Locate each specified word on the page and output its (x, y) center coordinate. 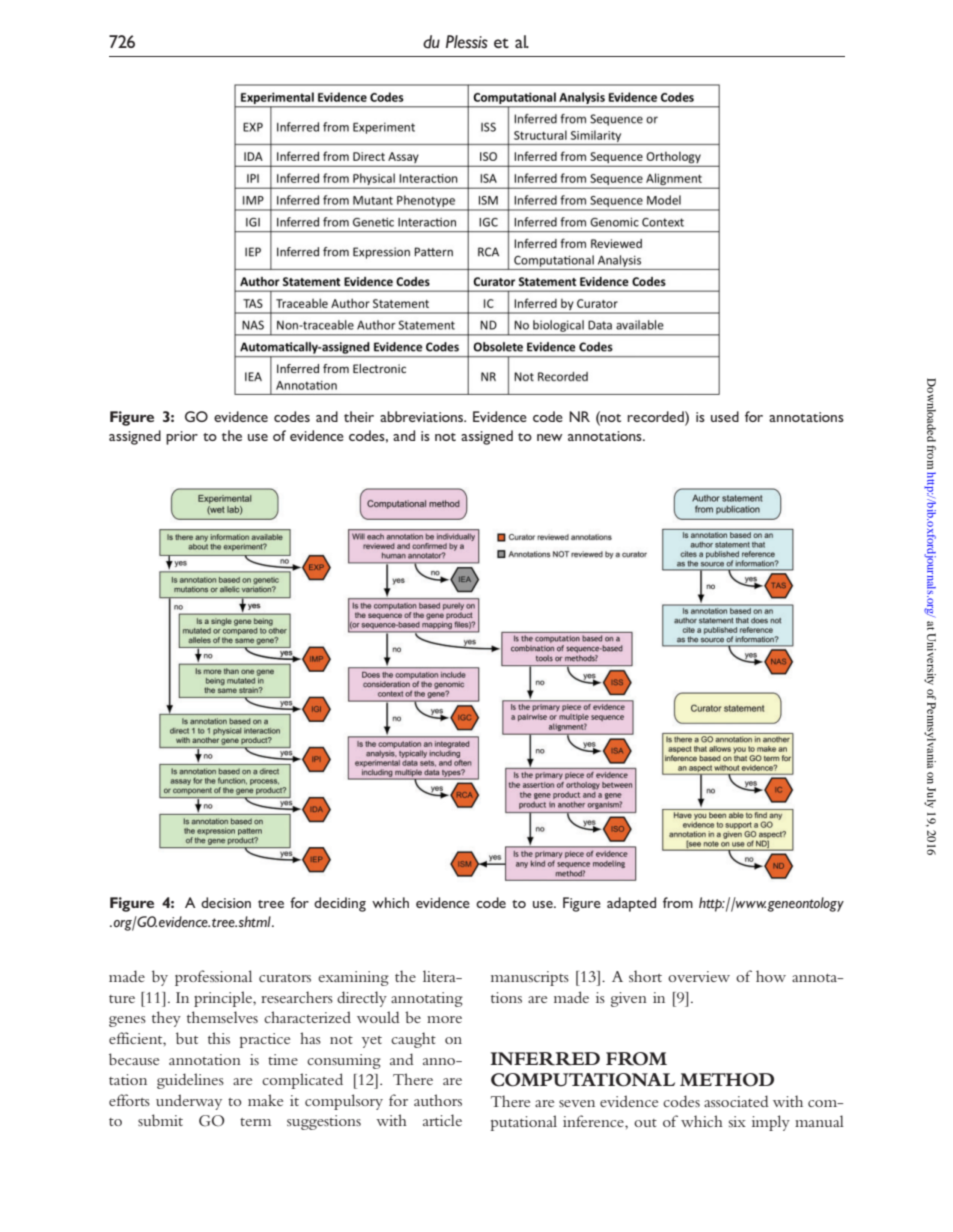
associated (736, 1101)
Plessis (467, 42)
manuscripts (530, 978)
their (359, 416)
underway (189, 1102)
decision (226, 902)
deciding (340, 904)
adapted (631, 904)
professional (213, 978)
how (771, 976)
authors (438, 1100)
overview (699, 976)
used (725, 416)
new (550, 437)
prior (182, 438)
